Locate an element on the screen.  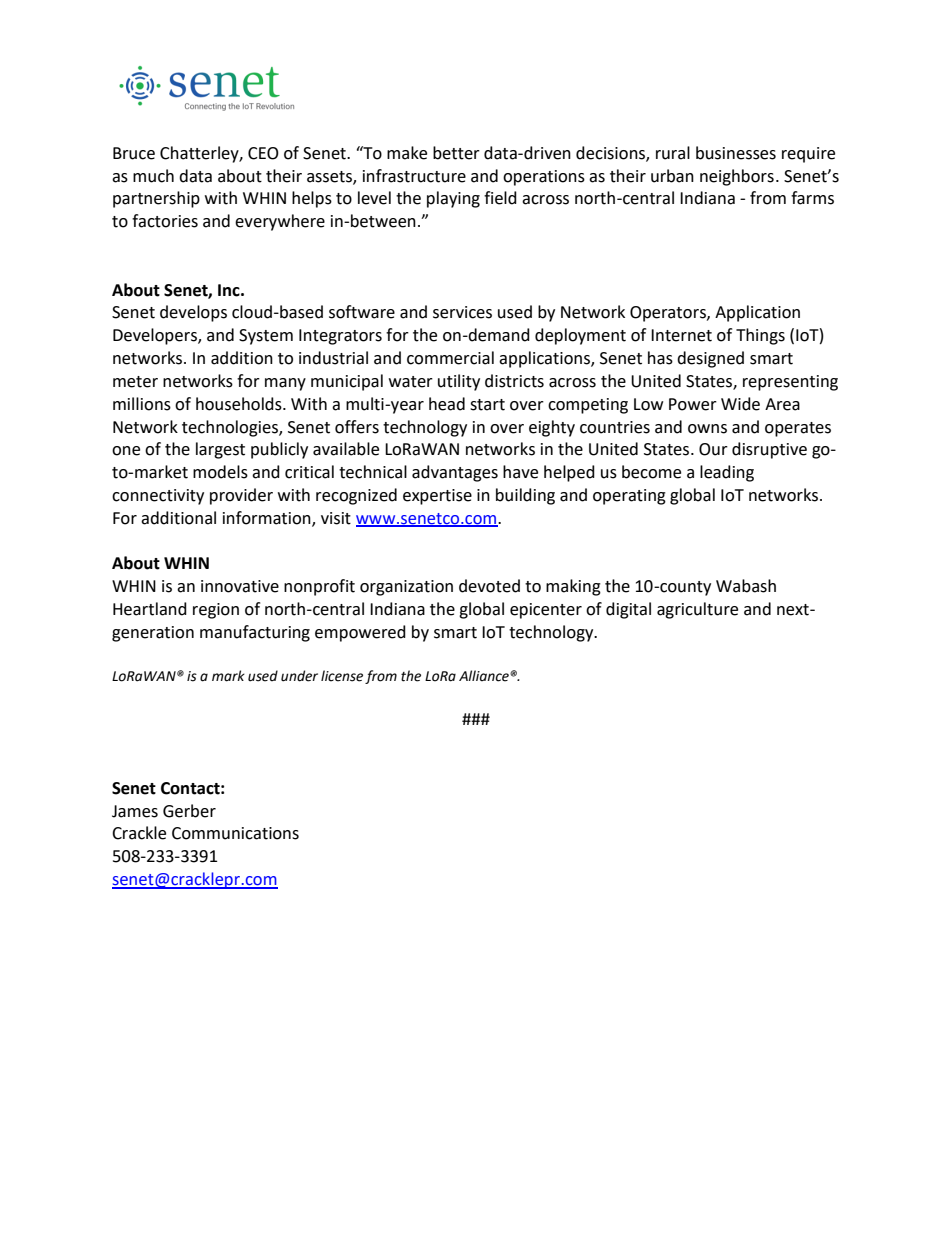
provider is located at coordinates (241, 496).
